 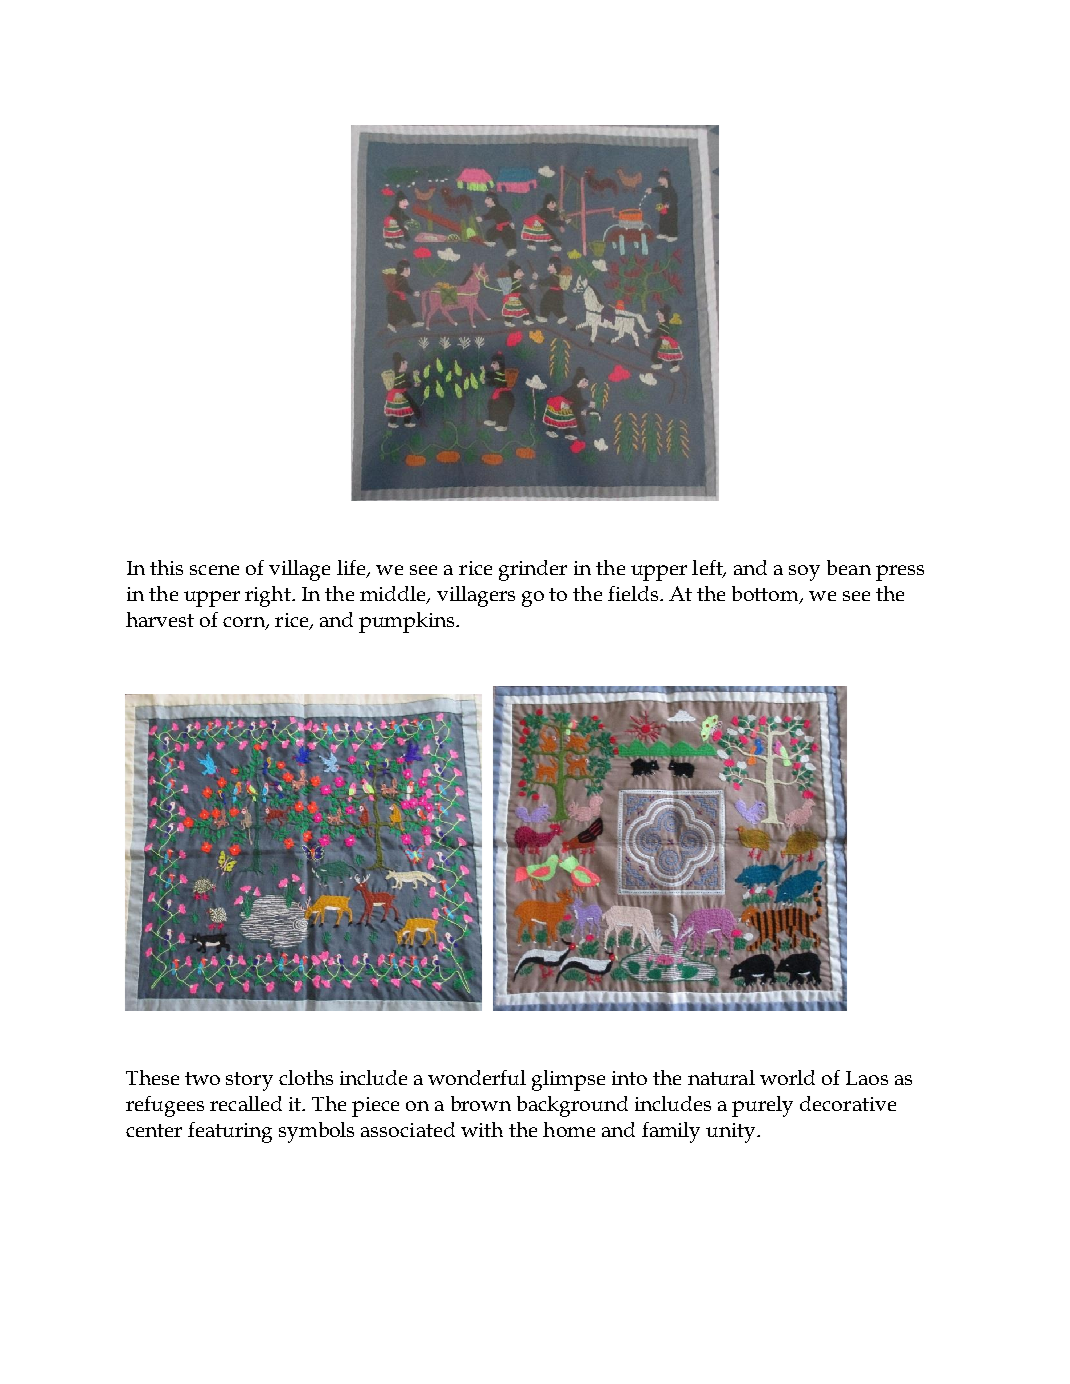 What do you see at coordinates (533, 570) in the screenshot?
I see `grinder` at bounding box center [533, 570].
